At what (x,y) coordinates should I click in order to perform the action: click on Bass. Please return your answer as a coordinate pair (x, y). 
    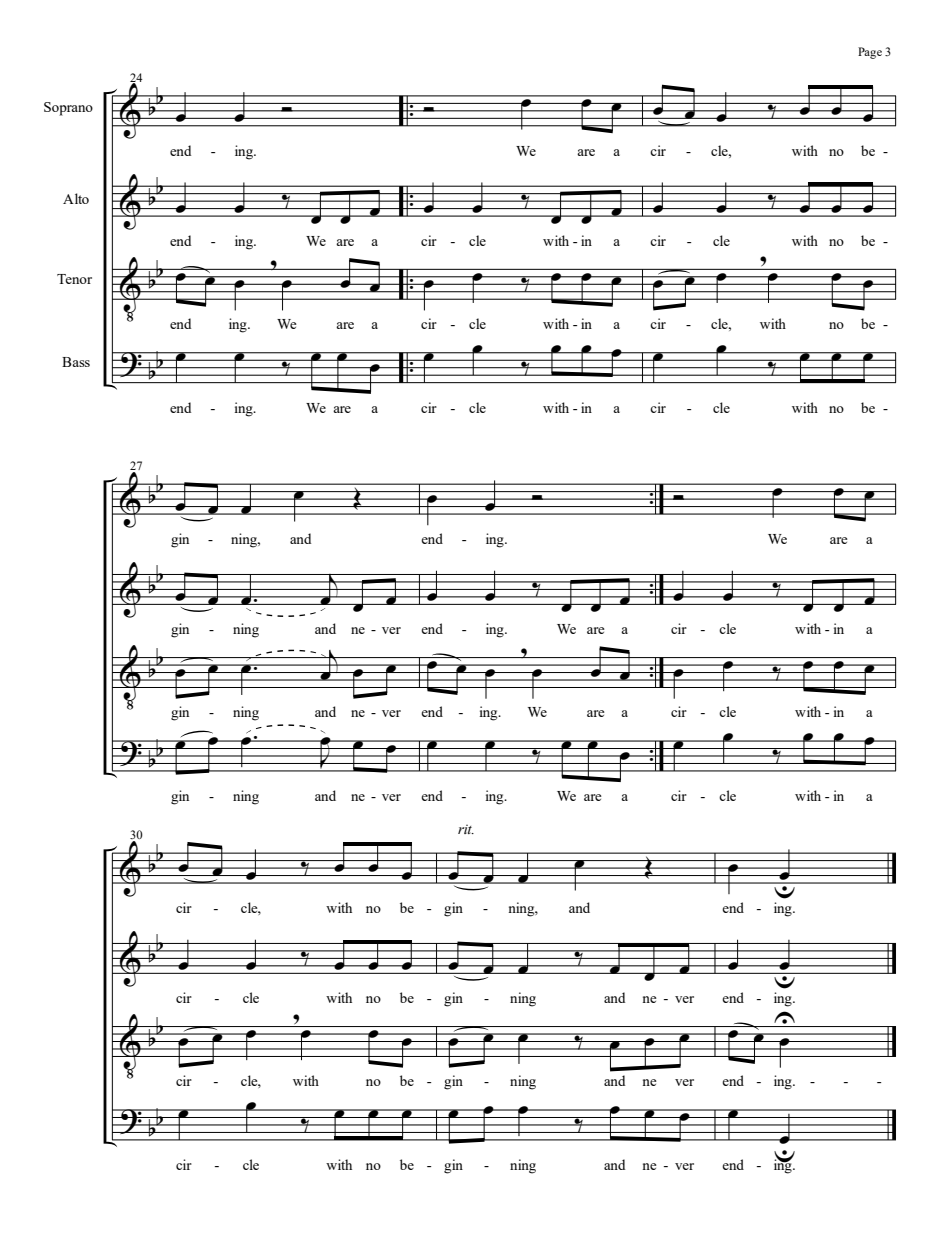
    Looking at the image, I should click on (76, 362).
